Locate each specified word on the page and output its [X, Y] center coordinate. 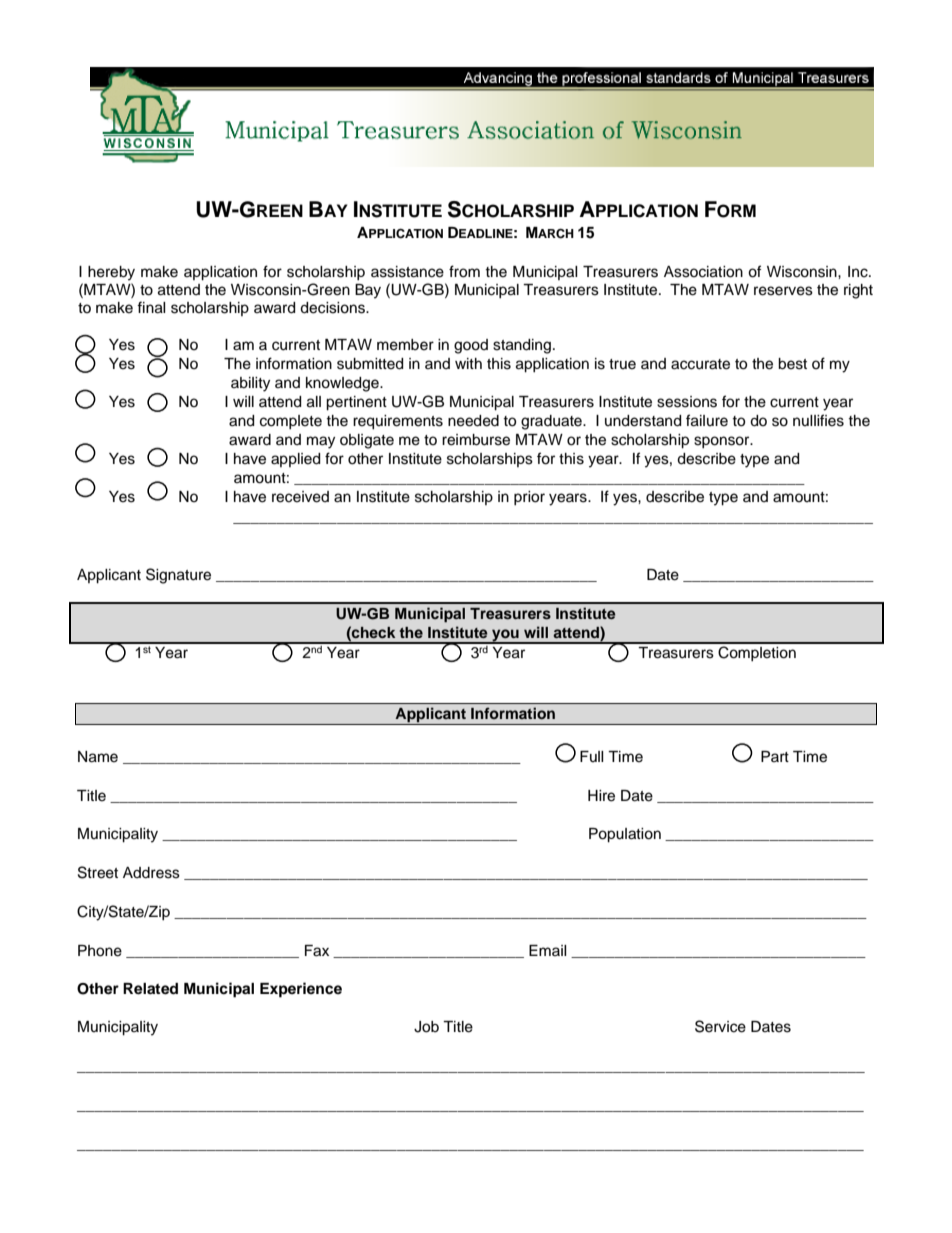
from [464, 271]
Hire [601, 796]
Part [775, 756]
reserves [783, 291]
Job [426, 1027]
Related [150, 989]
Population [625, 835]
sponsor [723, 442]
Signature [178, 576]
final [151, 307]
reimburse [476, 440]
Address [151, 873]
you [505, 636]
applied [295, 460]
